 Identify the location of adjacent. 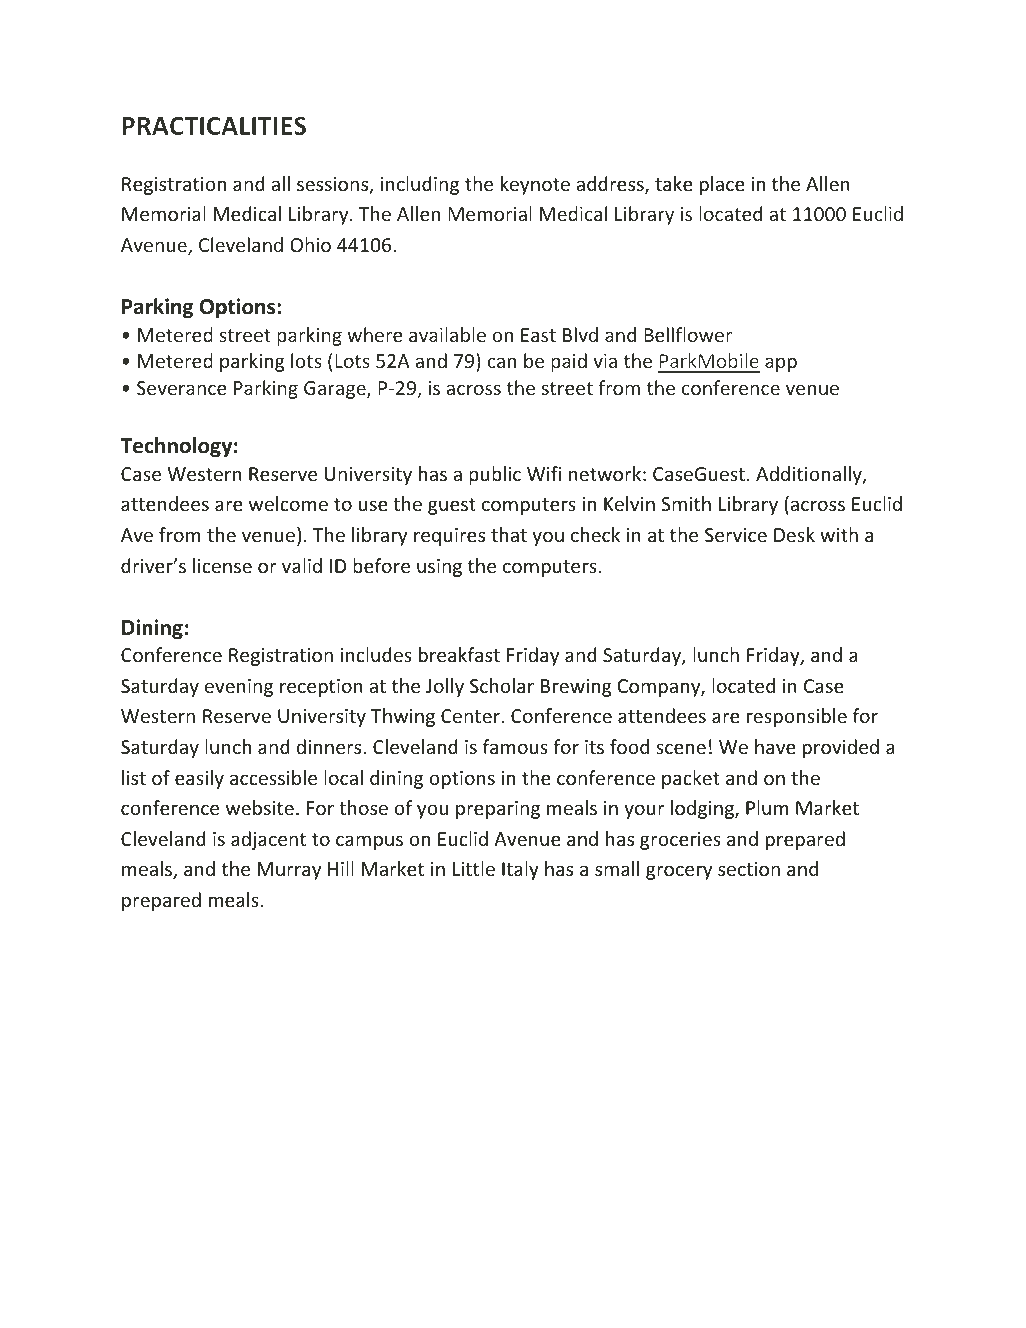
(268, 840).
